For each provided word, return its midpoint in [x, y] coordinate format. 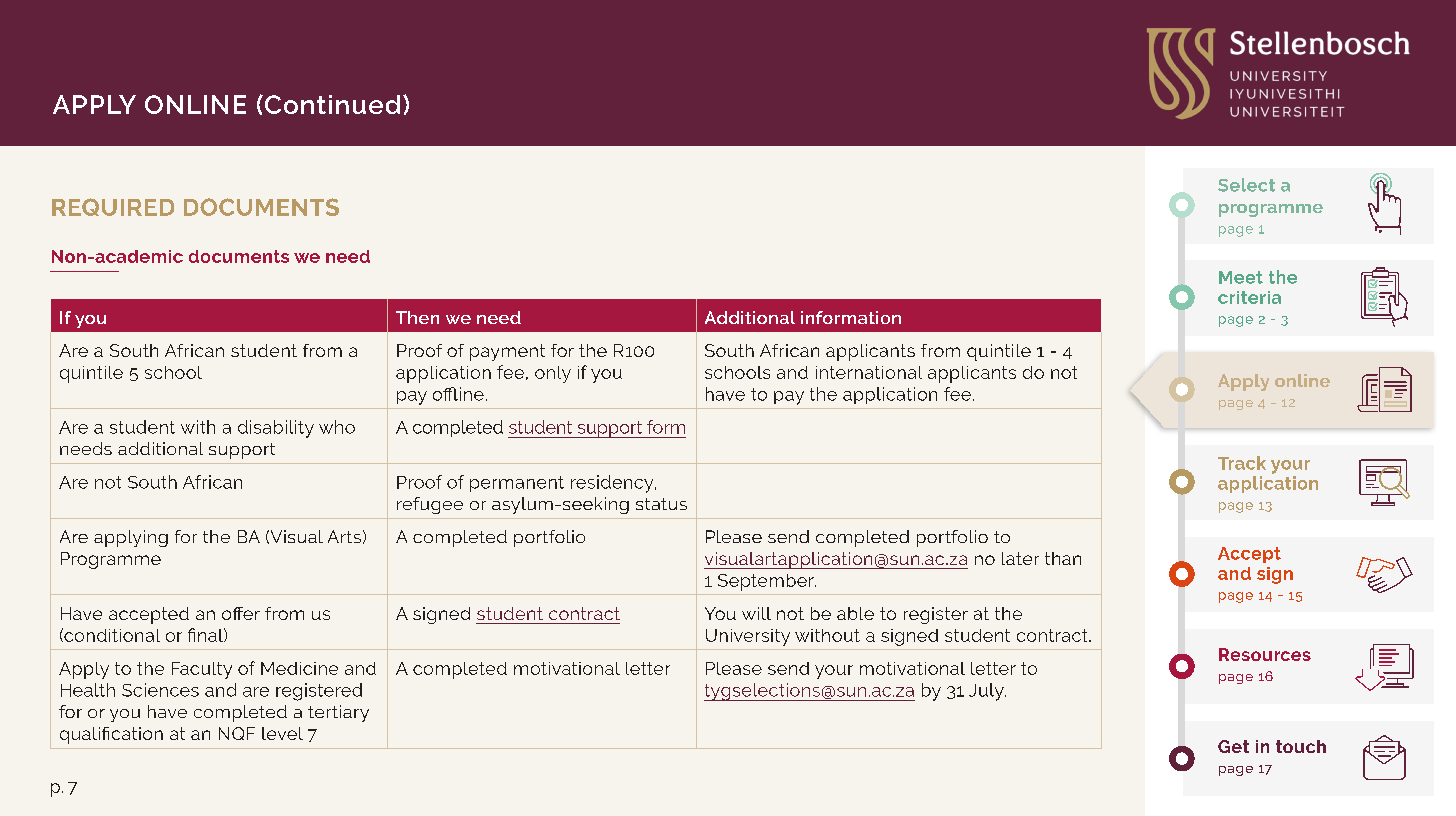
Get [1233, 746]
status [661, 504]
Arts [344, 536]
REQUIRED [113, 207]
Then [417, 317]
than [1063, 558]
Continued [332, 104]
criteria [1249, 297]
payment [507, 352]
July [987, 692]
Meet [1241, 277]
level [282, 733]
